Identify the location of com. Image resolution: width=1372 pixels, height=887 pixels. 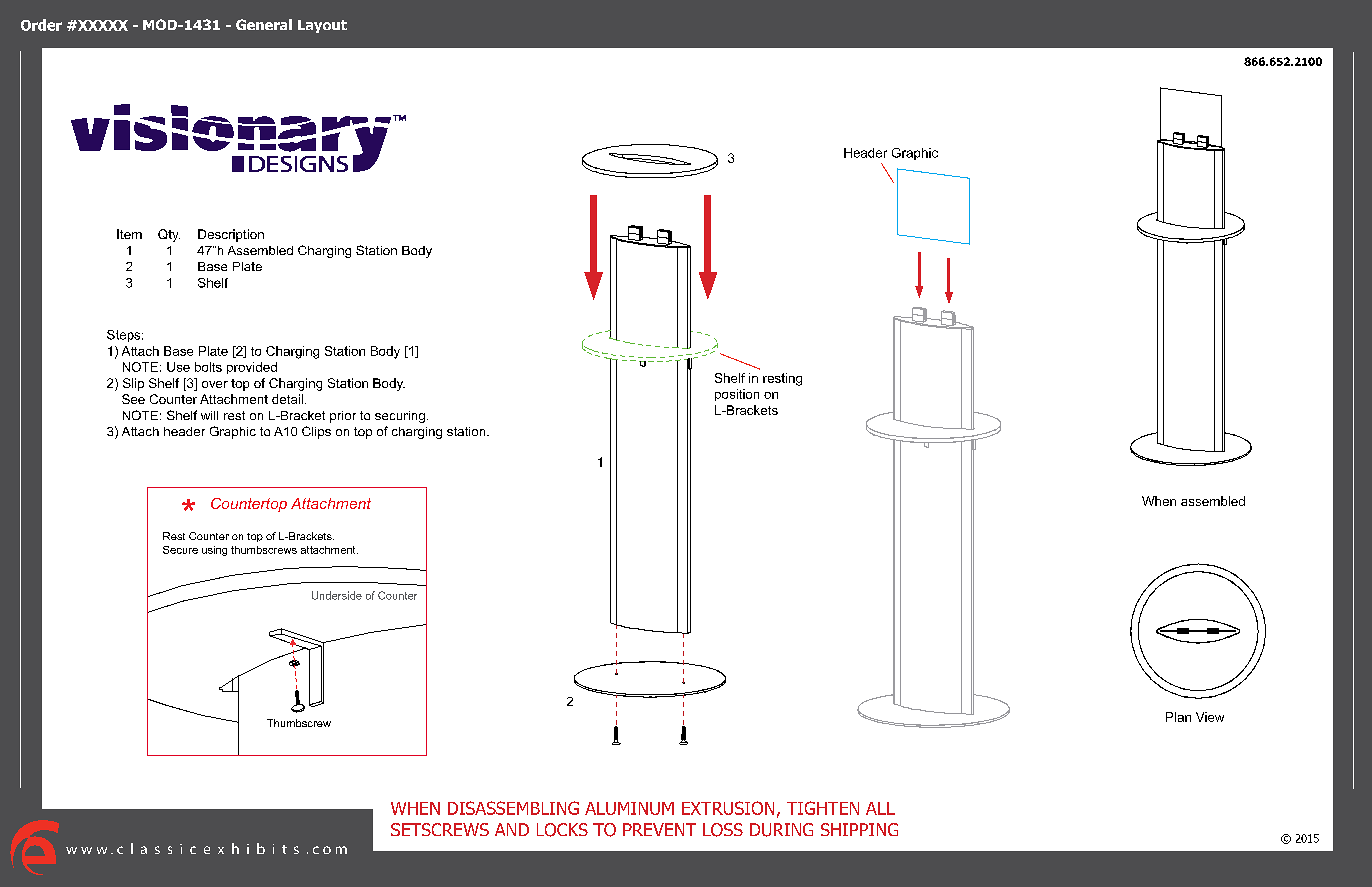
(330, 850).
